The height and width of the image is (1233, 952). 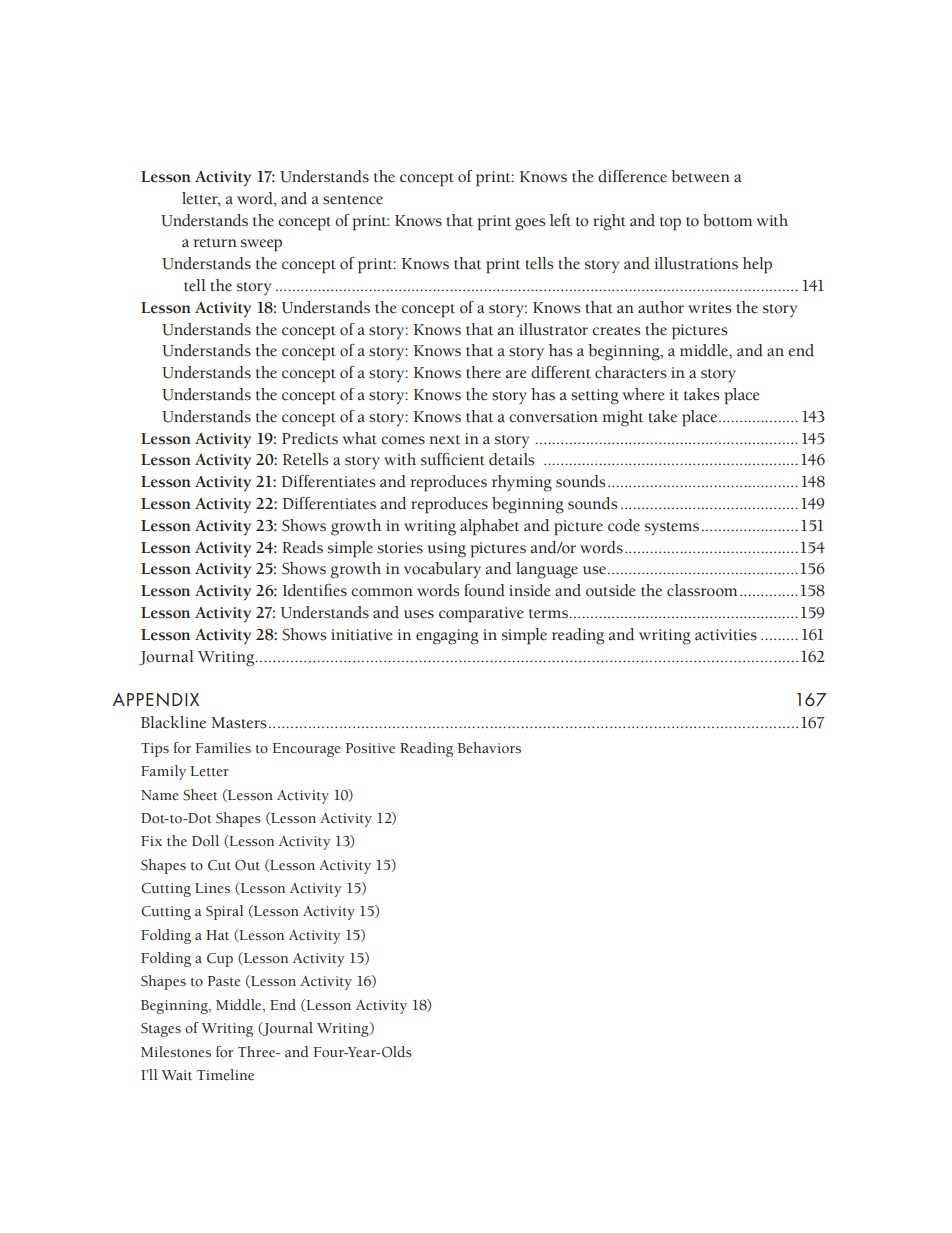 What do you see at coordinates (223, 981) in the image?
I see `Paste` at bounding box center [223, 981].
